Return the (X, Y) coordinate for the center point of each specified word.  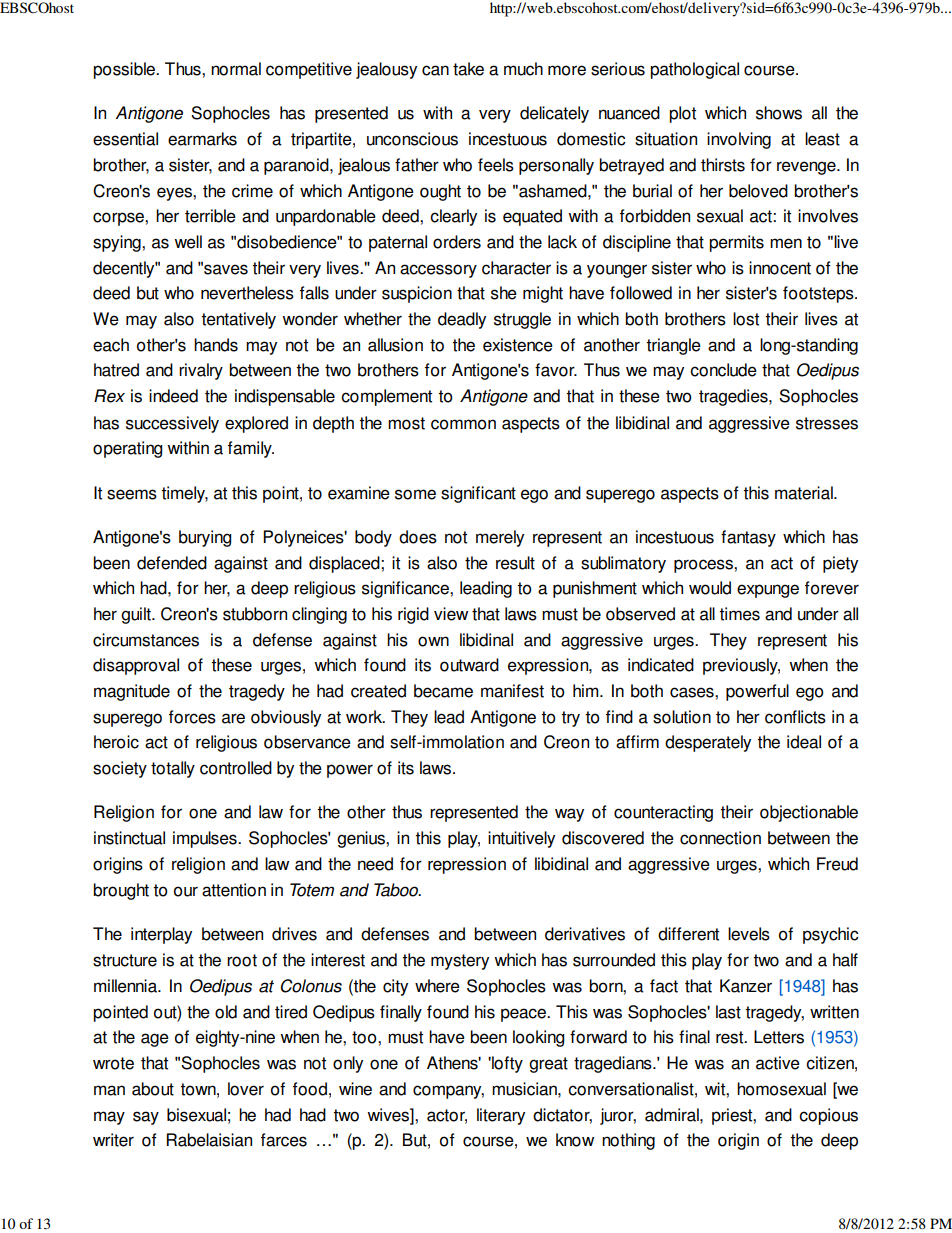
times (739, 614)
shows (779, 113)
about (153, 1089)
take (468, 69)
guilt (137, 615)
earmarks (202, 139)
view (451, 614)
